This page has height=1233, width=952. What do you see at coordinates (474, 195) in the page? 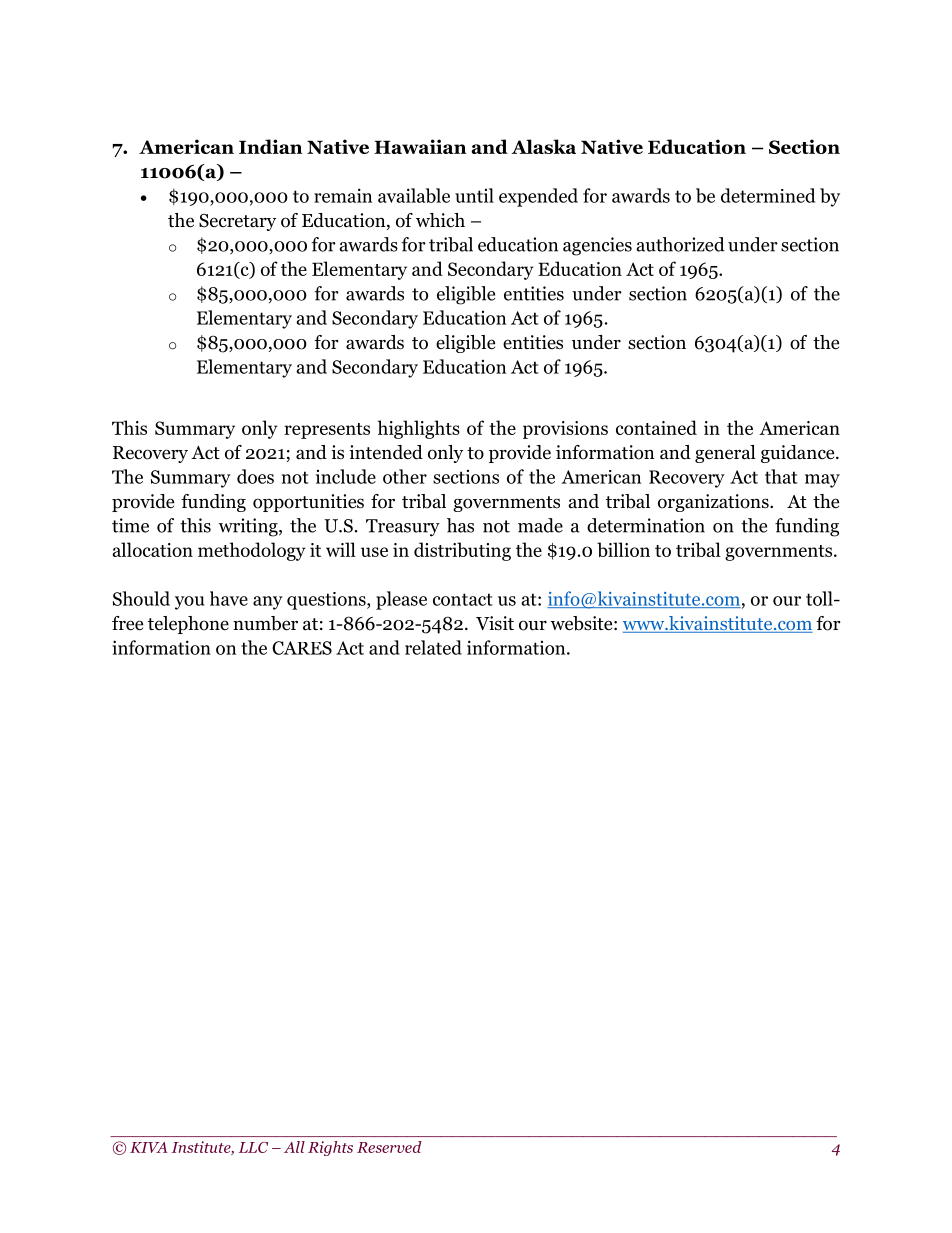
I see `until` at bounding box center [474, 195].
